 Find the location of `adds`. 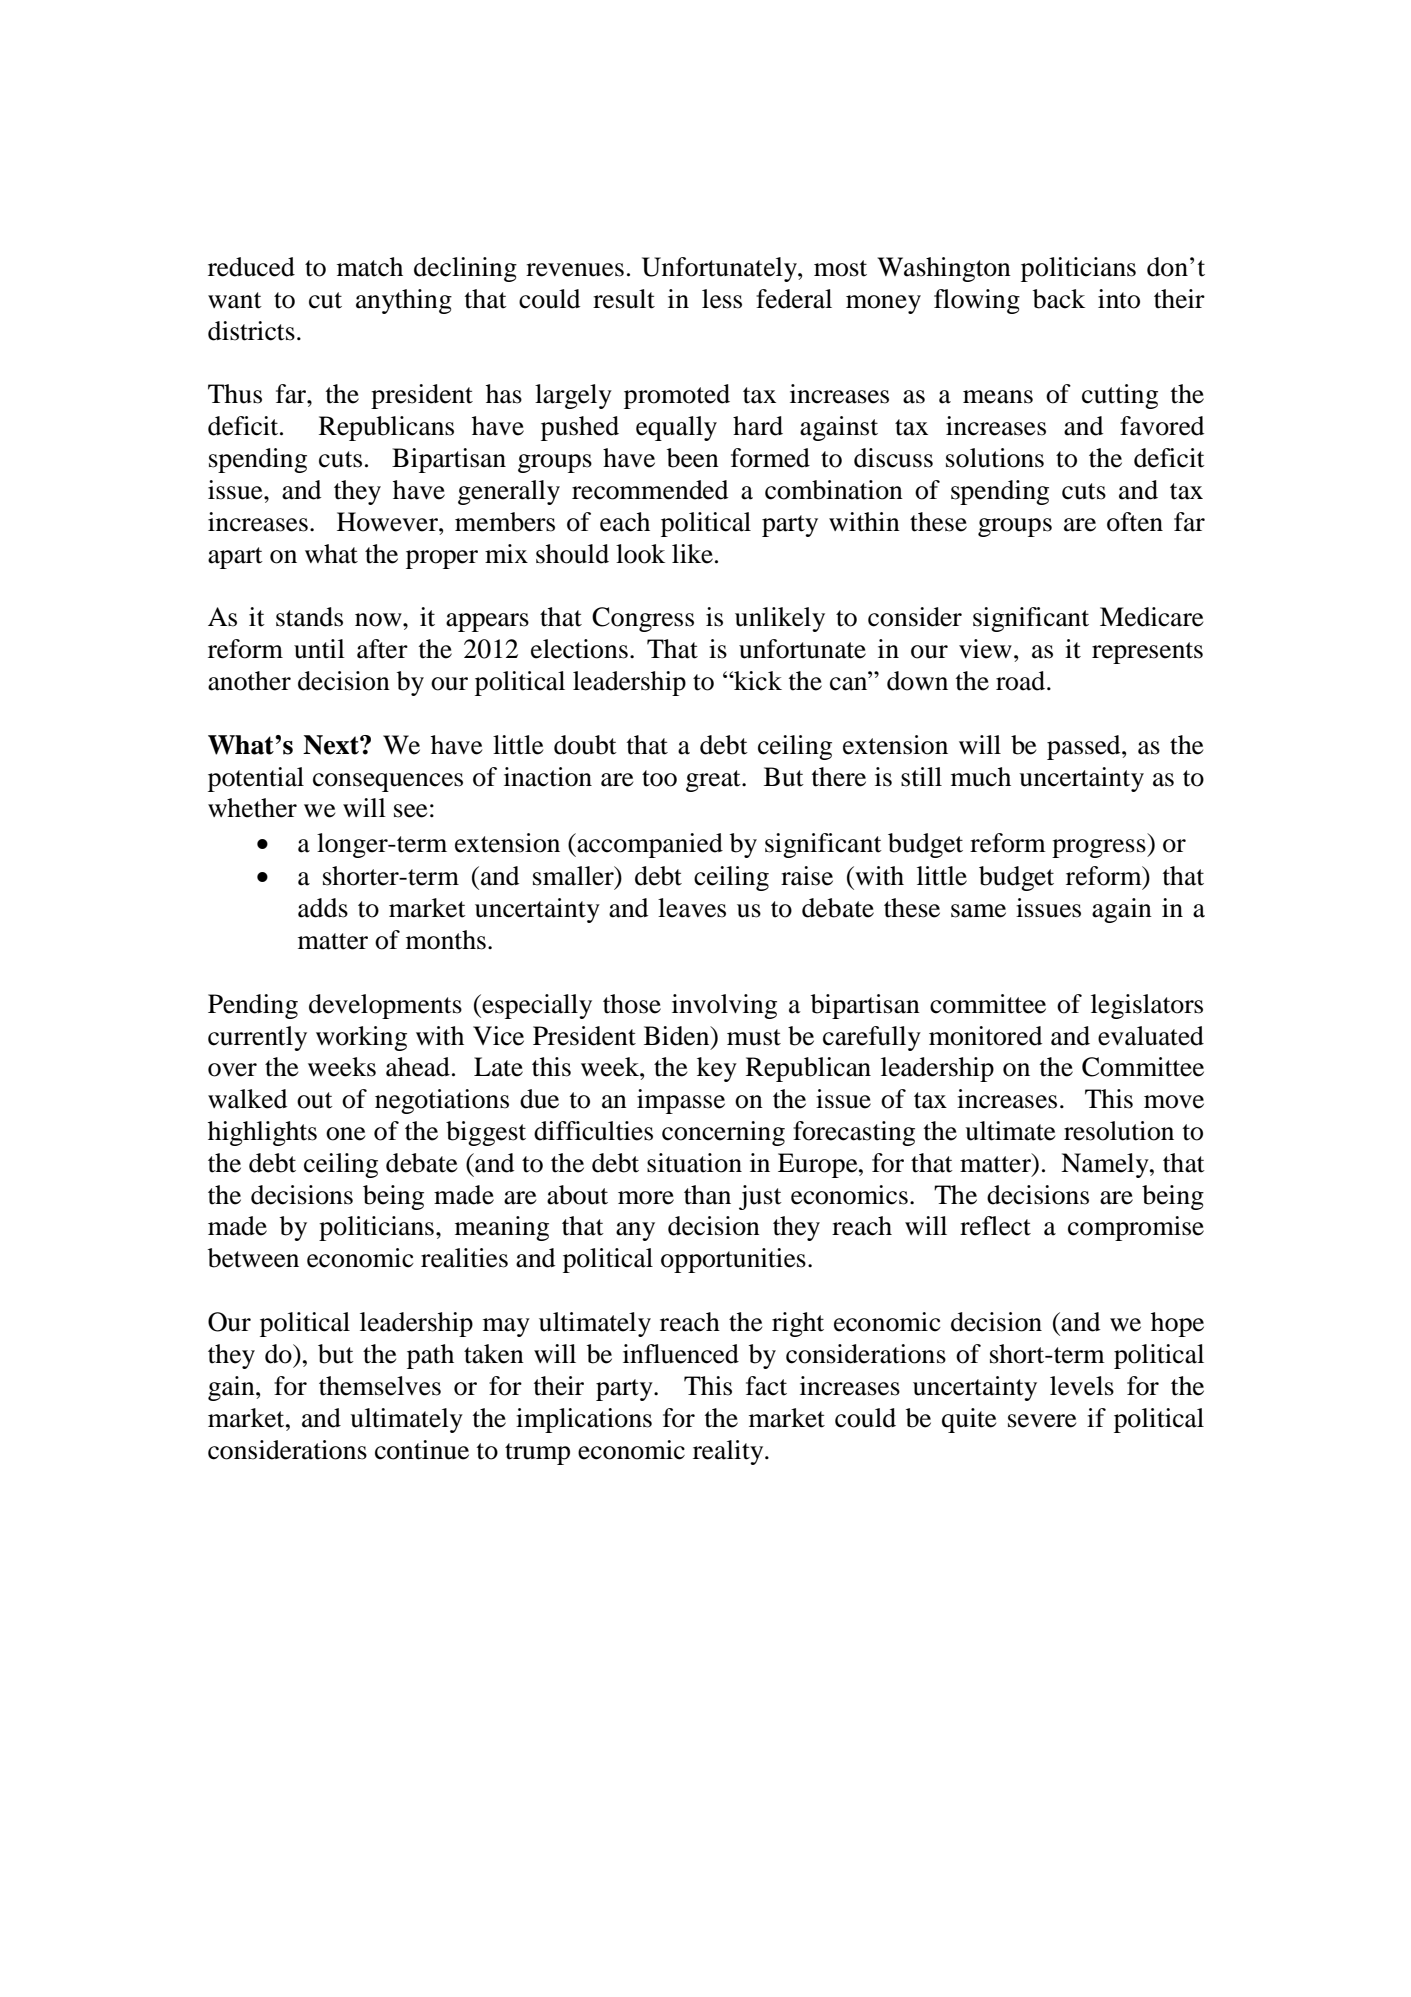

adds is located at coordinates (323, 908).
